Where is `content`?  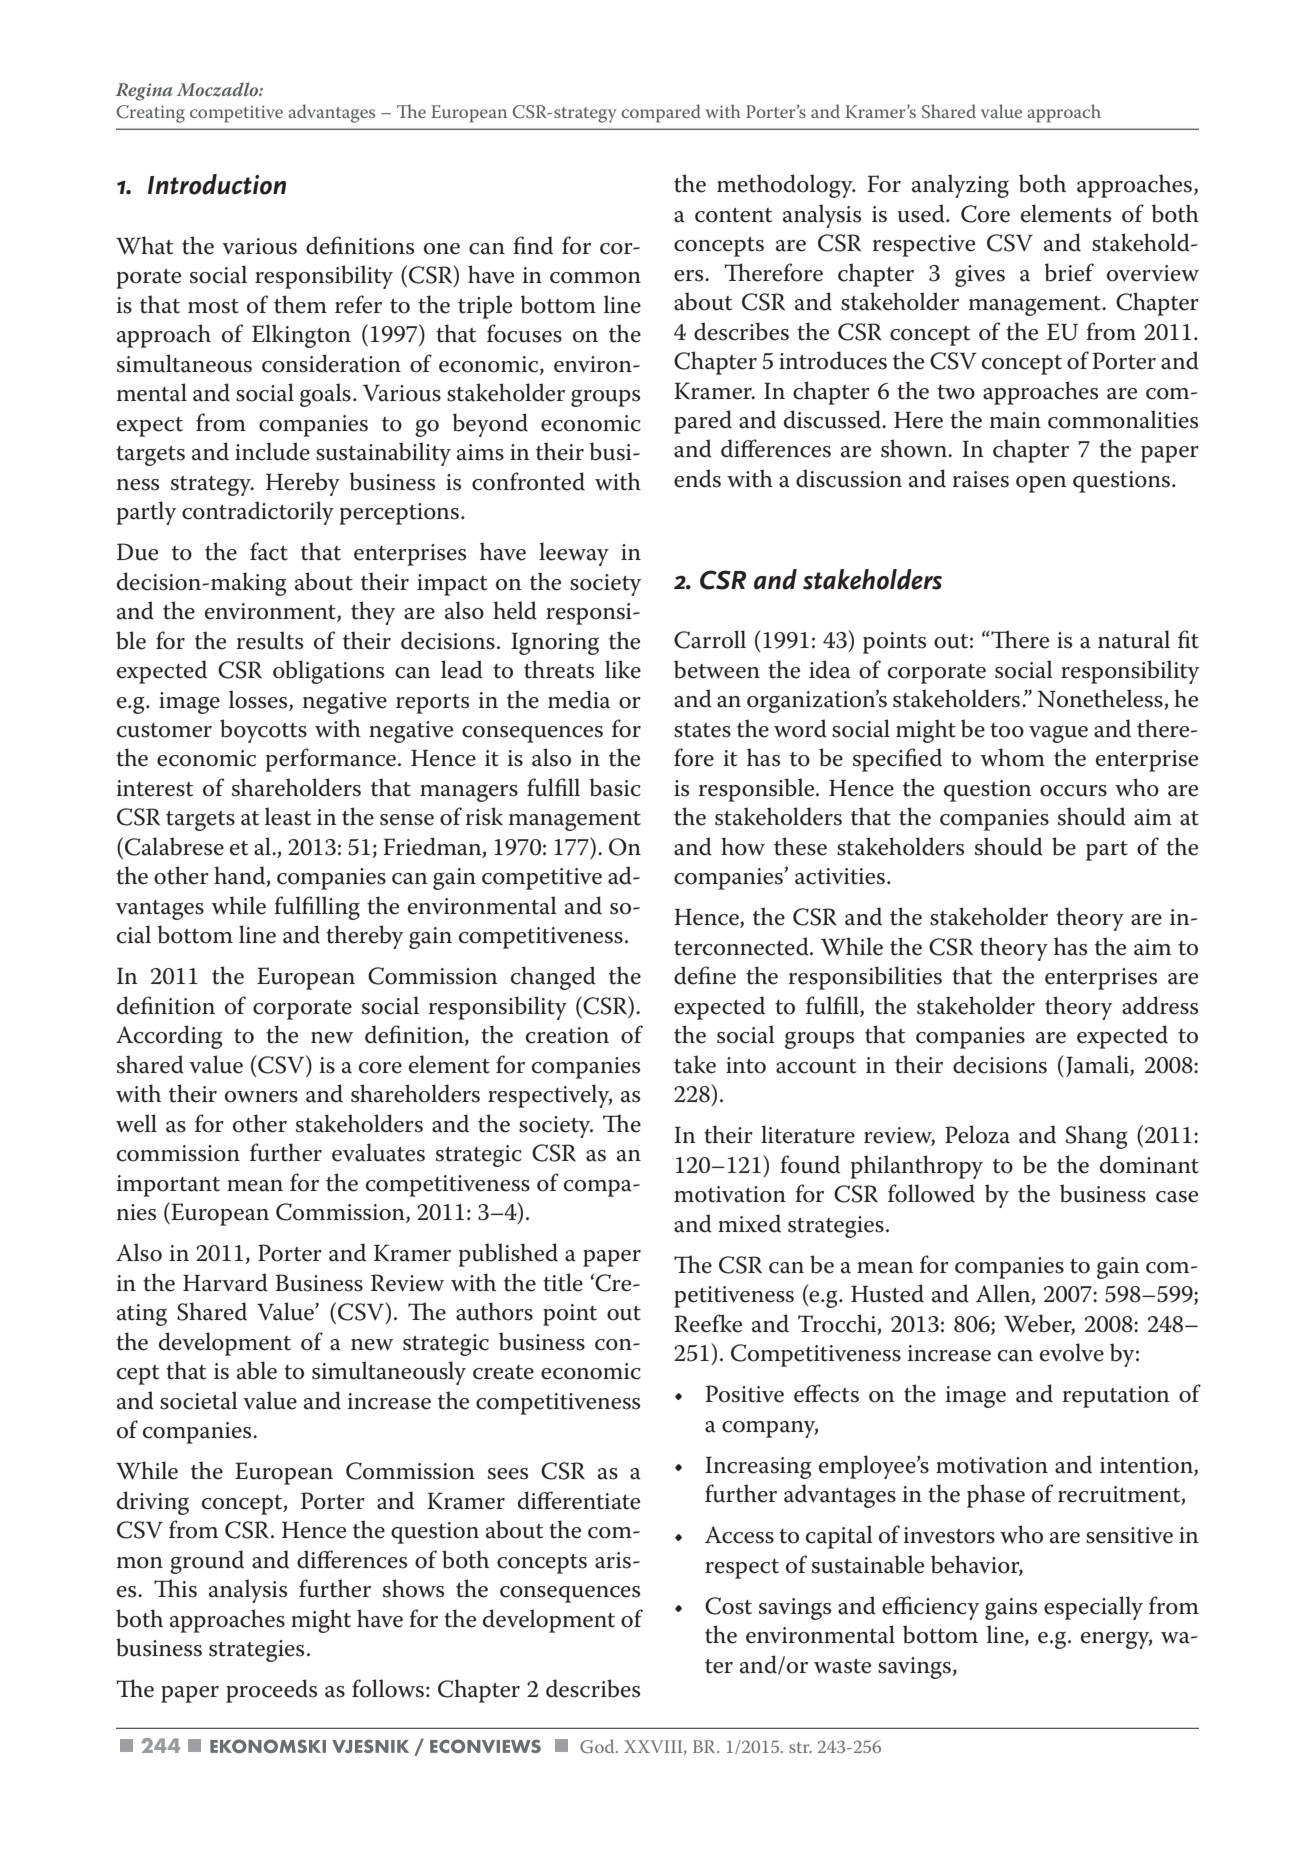 content is located at coordinates (733, 215).
